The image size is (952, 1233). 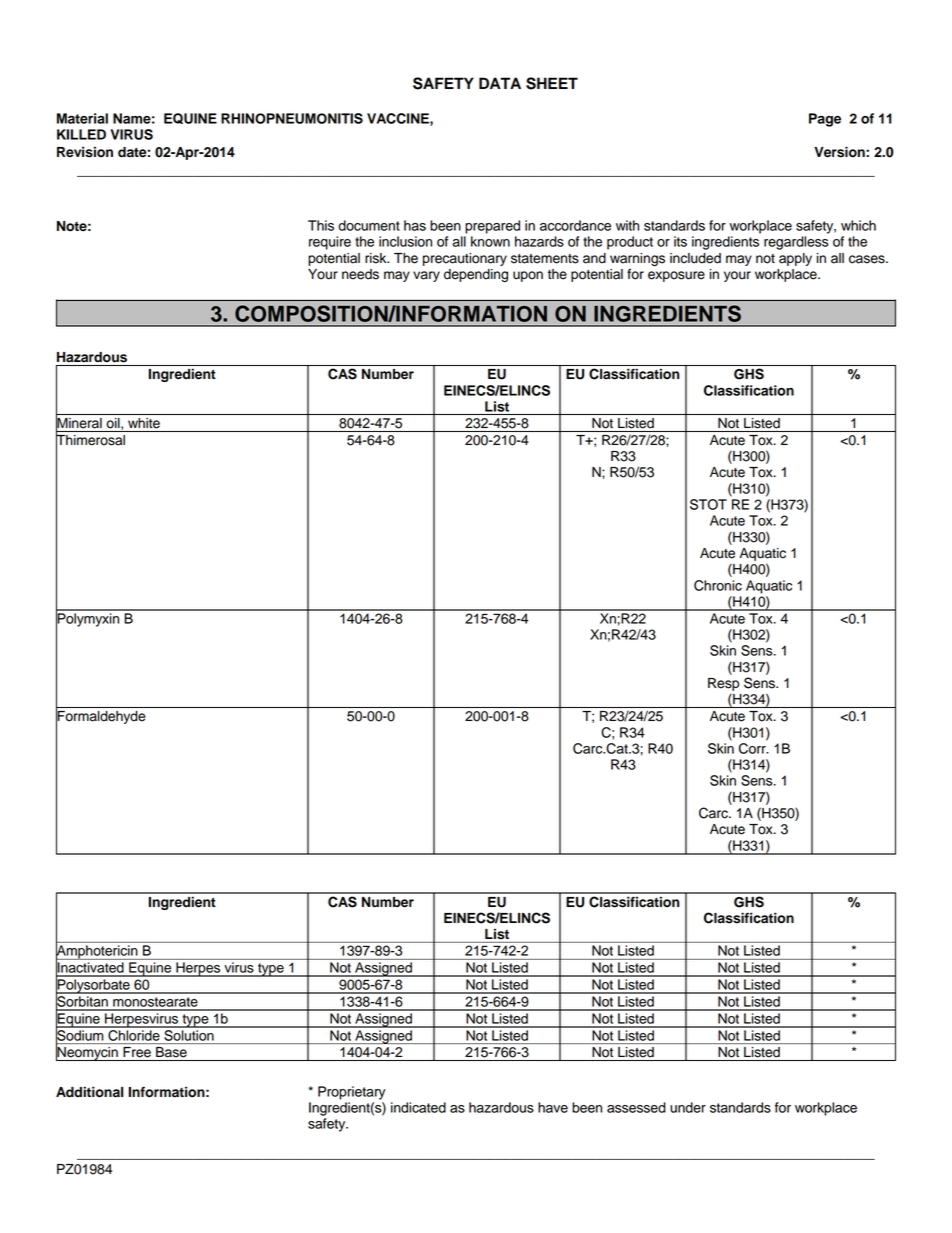 I want to click on indicated, so click(x=418, y=1107).
